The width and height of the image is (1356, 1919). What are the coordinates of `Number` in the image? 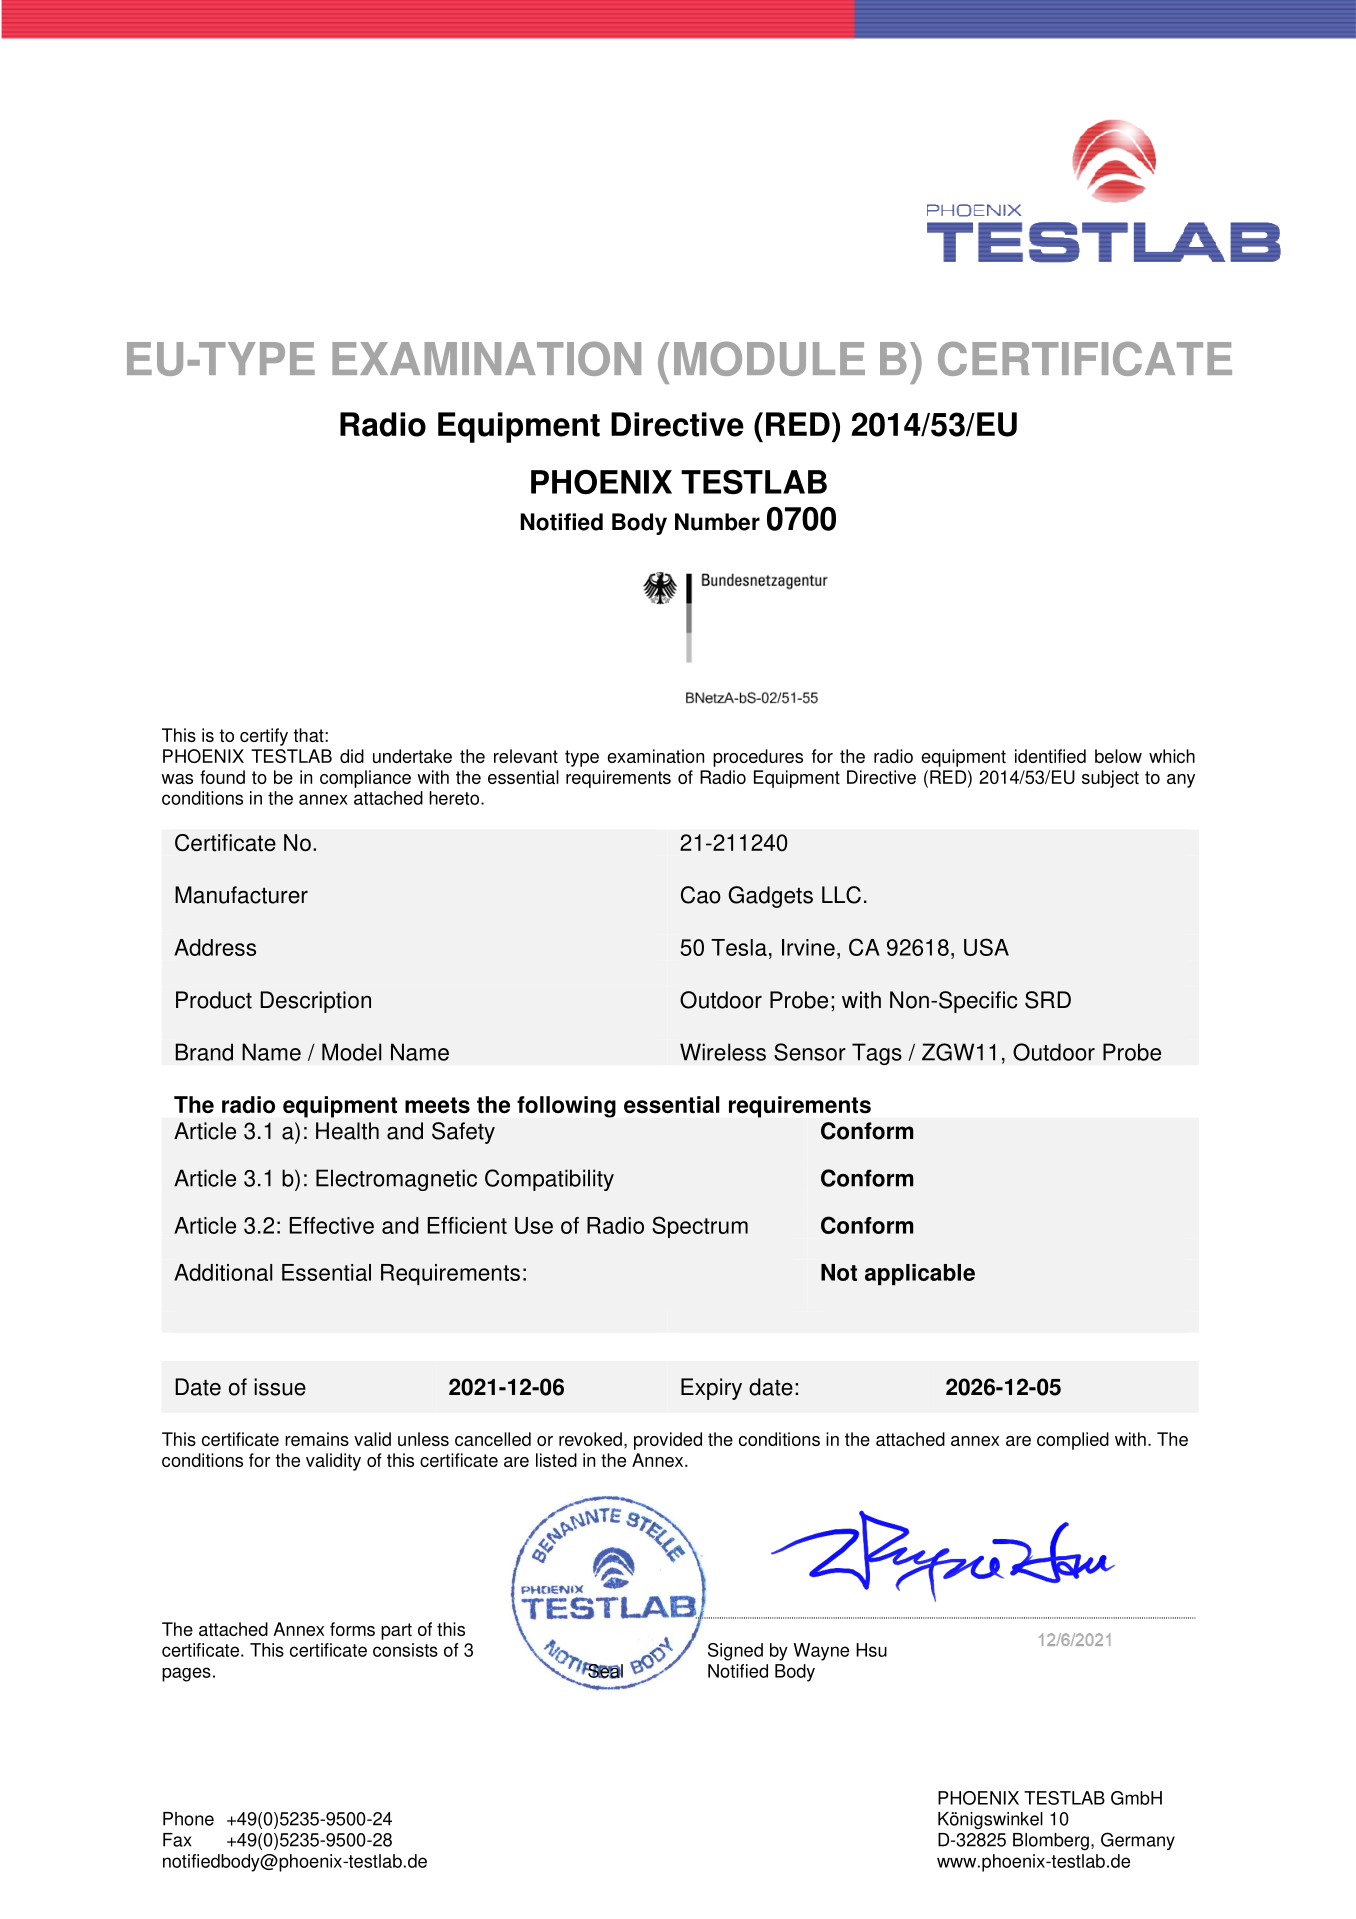 It's located at (717, 522).
